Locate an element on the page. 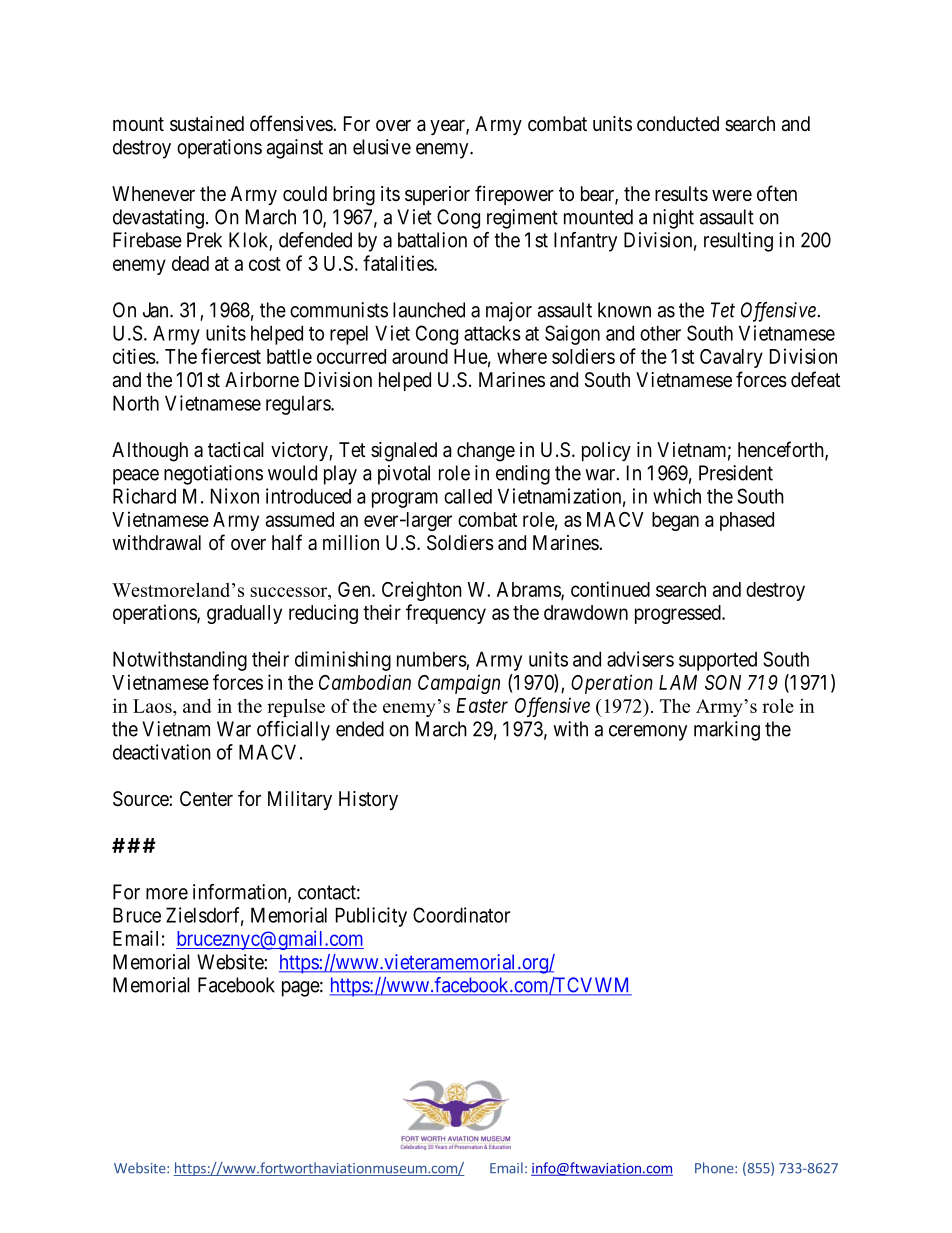 Image resolution: width=952 pixels, height=1233 pixels. phased is located at coordinates (747, 521).
